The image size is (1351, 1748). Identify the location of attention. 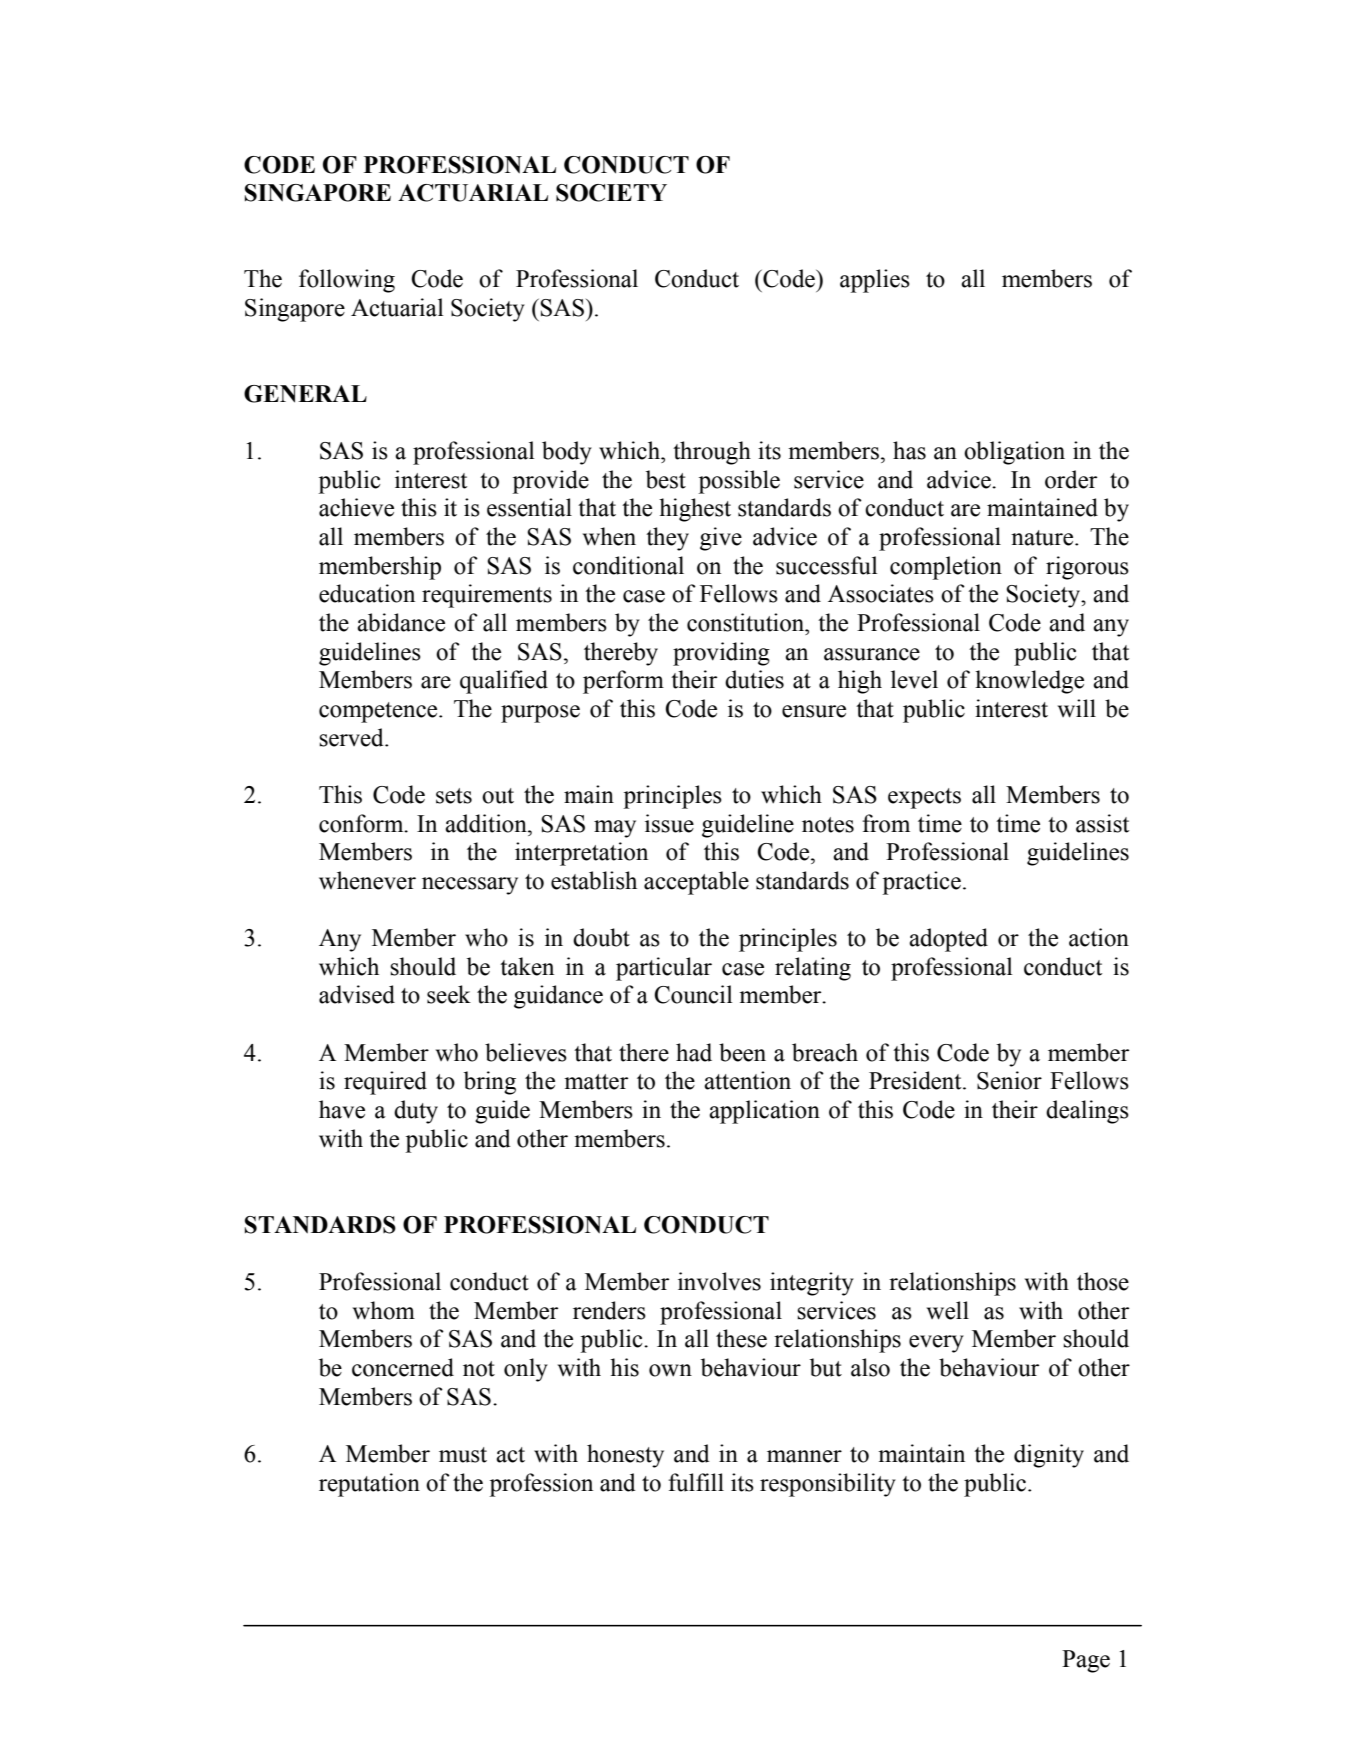
(747, 1080).
